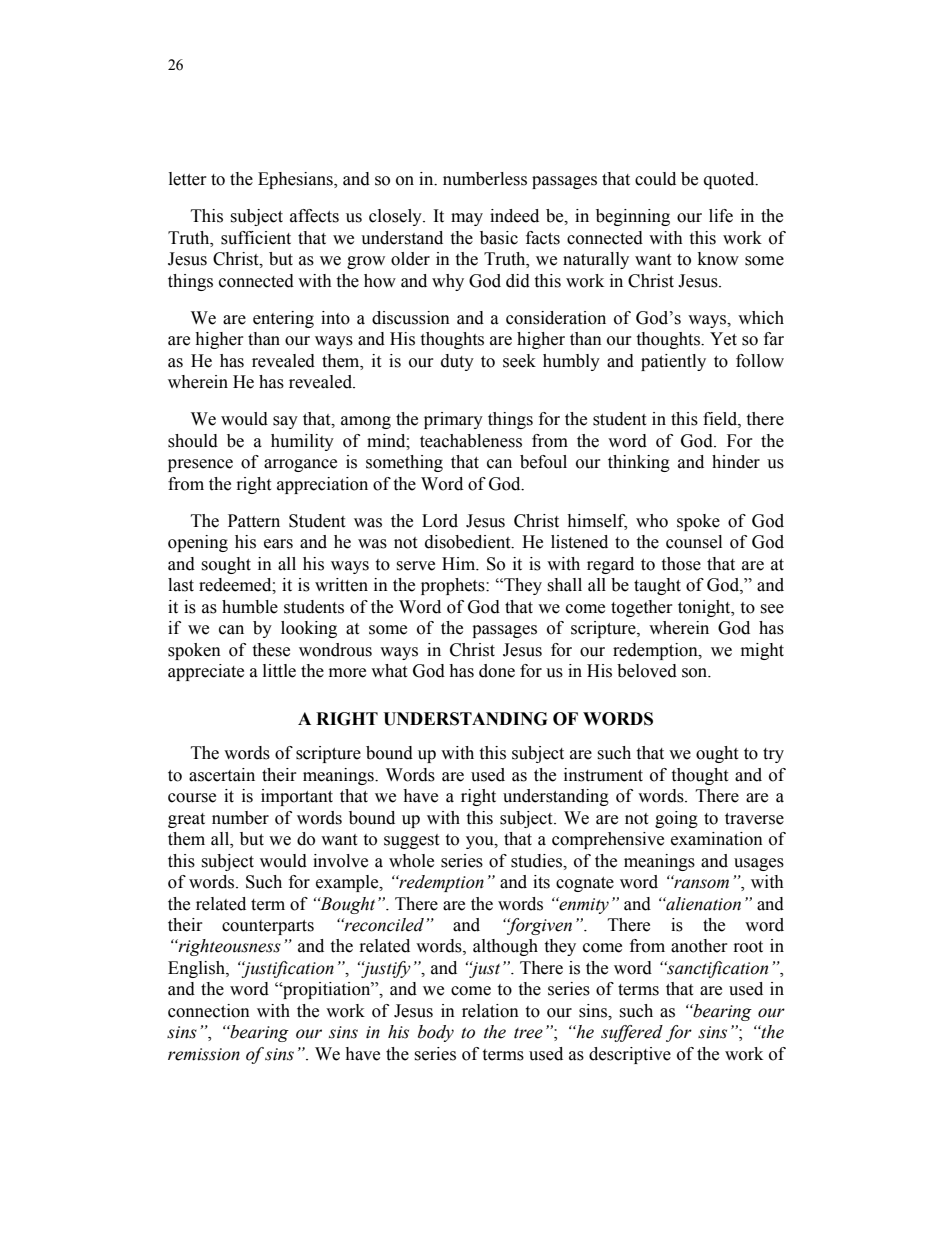 The width and height of the image is (952, 1233). Describe the element at coordinates (411, 841) in the image. I see `suggest` at that location.
